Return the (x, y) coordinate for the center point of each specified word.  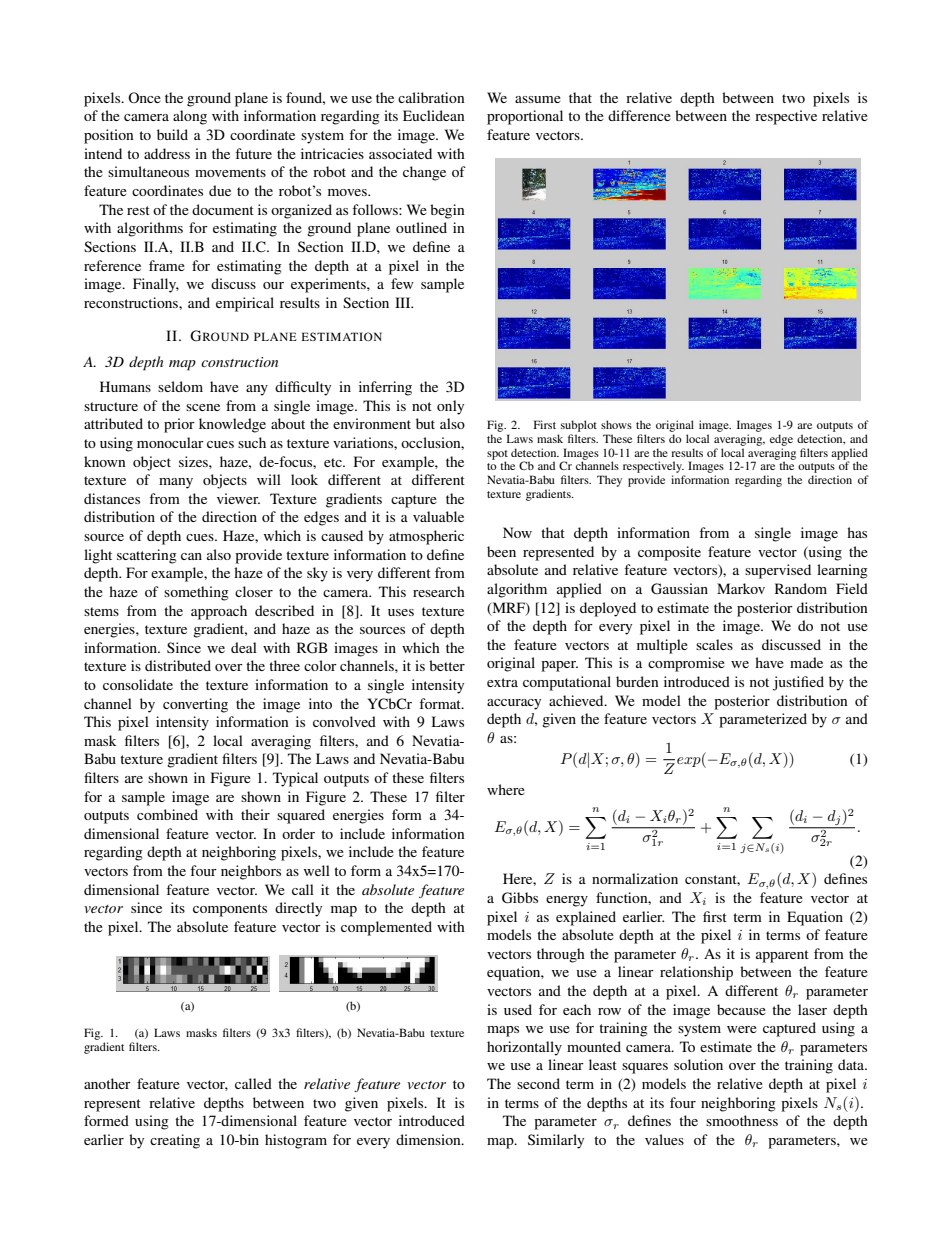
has (857, 532)
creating (175, 1141)
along (190, 117)
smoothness (742, 1120)
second (538, 1083)
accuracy (514, 704)
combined (167, 814)
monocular (170, 442)
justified (798, 683)
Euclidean (434, 115)
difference (639, 115)
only (450, 407)
